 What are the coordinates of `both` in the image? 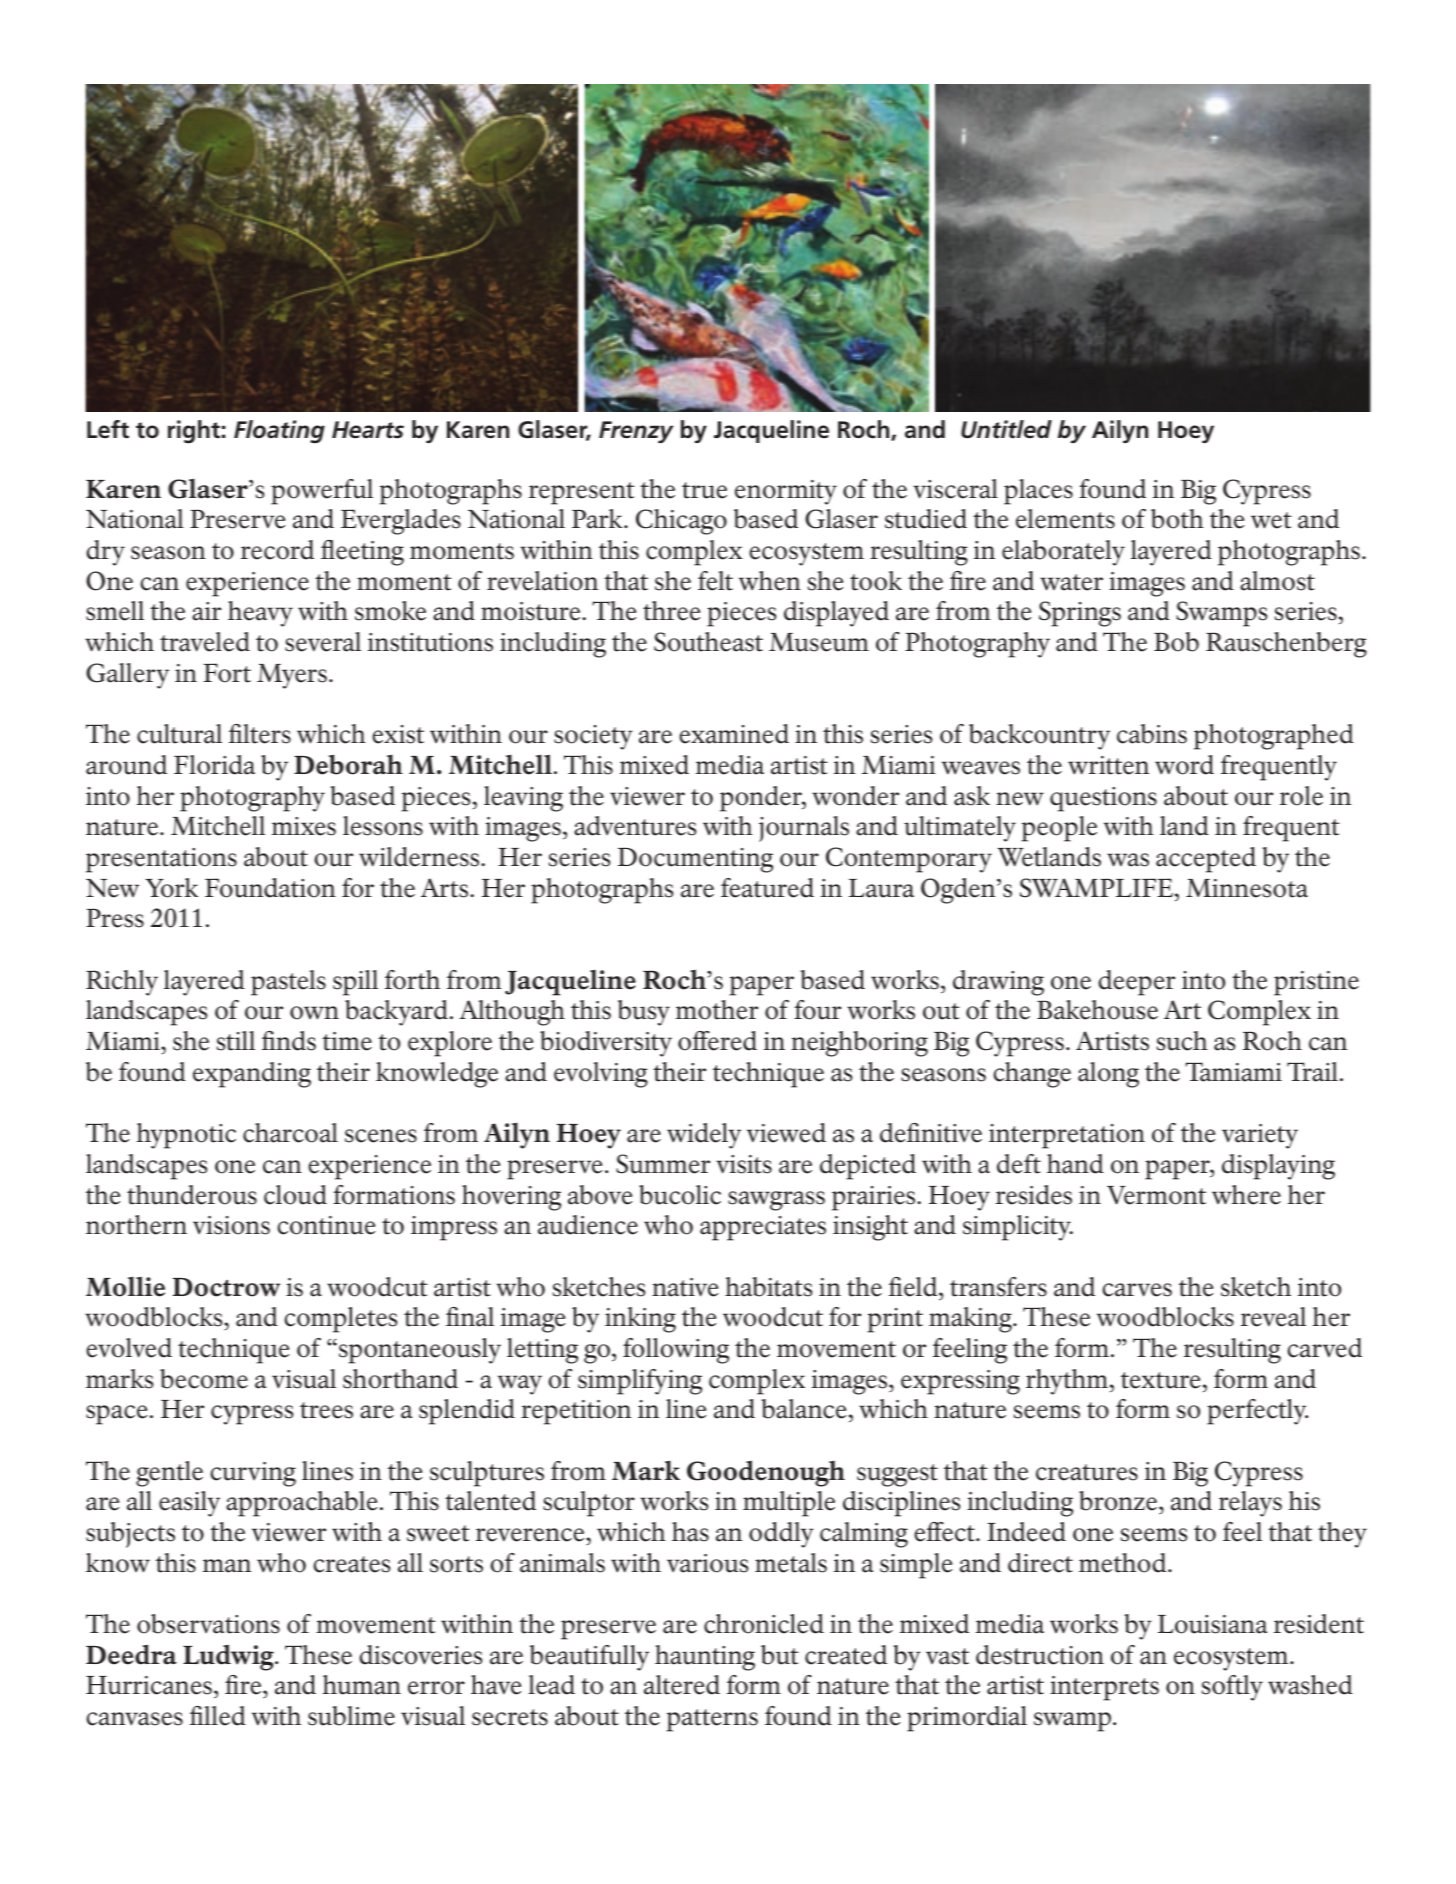 It's located at (1177, 519).
